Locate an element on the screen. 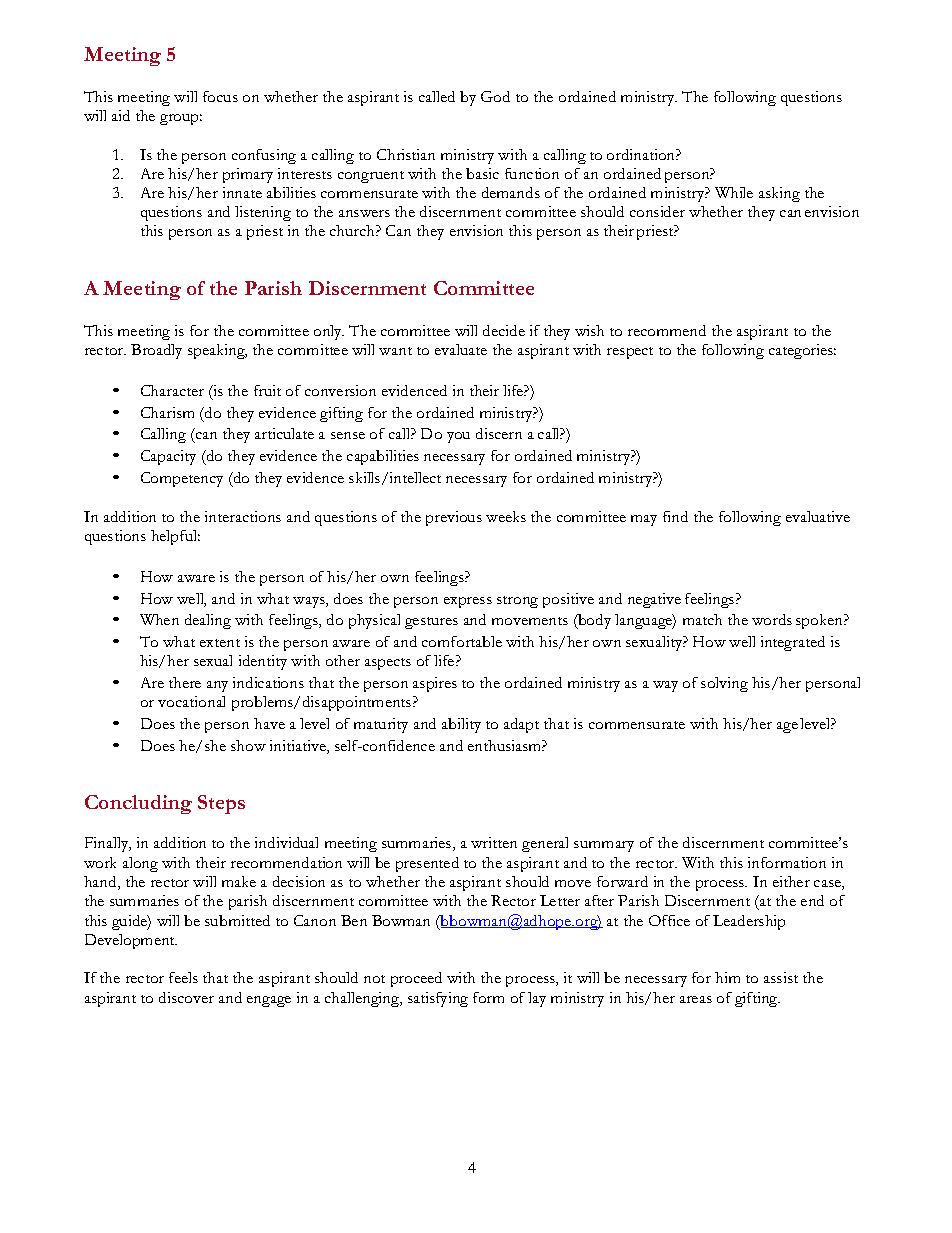 This screenshot has height=1233, width=952. God is located at coordinates (495, 96).
